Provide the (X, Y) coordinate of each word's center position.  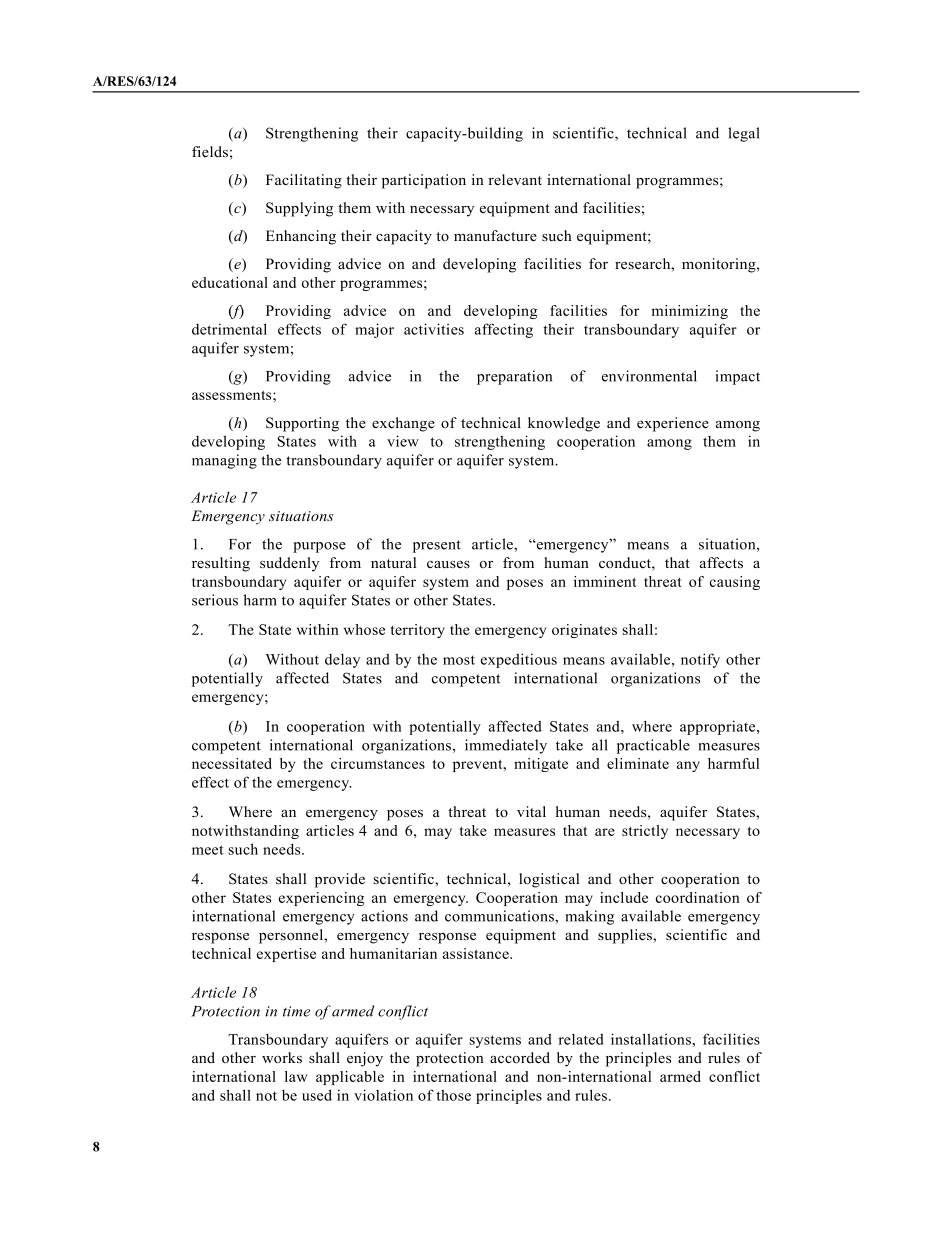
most (459, 660)
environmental (649, 376)
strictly (645, 832)
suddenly (289, 564)
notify (700, 660)
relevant (515, 179)
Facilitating (304, 181)
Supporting (302, 424)
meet (208, 850)
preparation (514, 377)
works (282, 1058)
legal (744, 134)
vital (531, 811)
